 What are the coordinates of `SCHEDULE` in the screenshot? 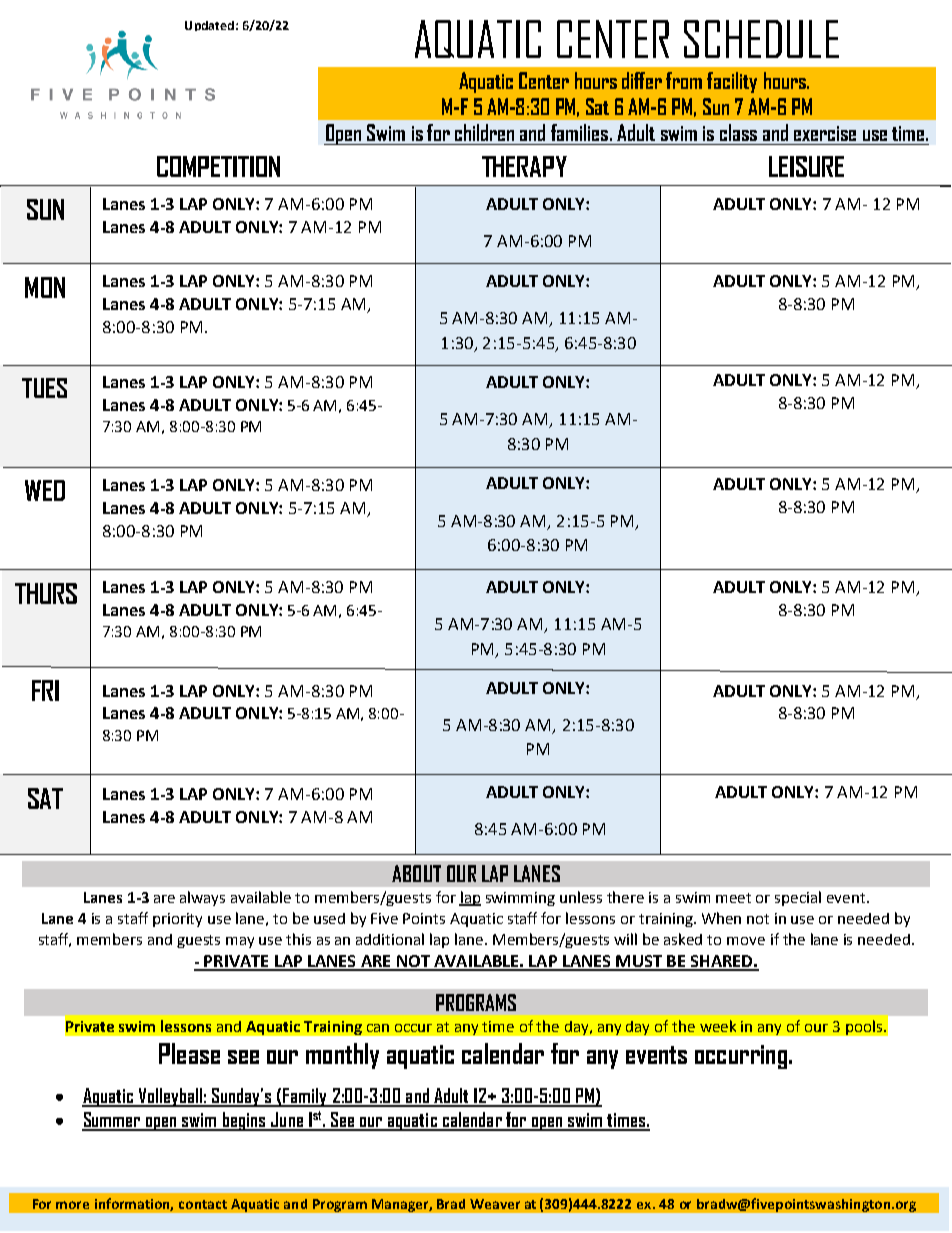 It's located at (761, 39).
